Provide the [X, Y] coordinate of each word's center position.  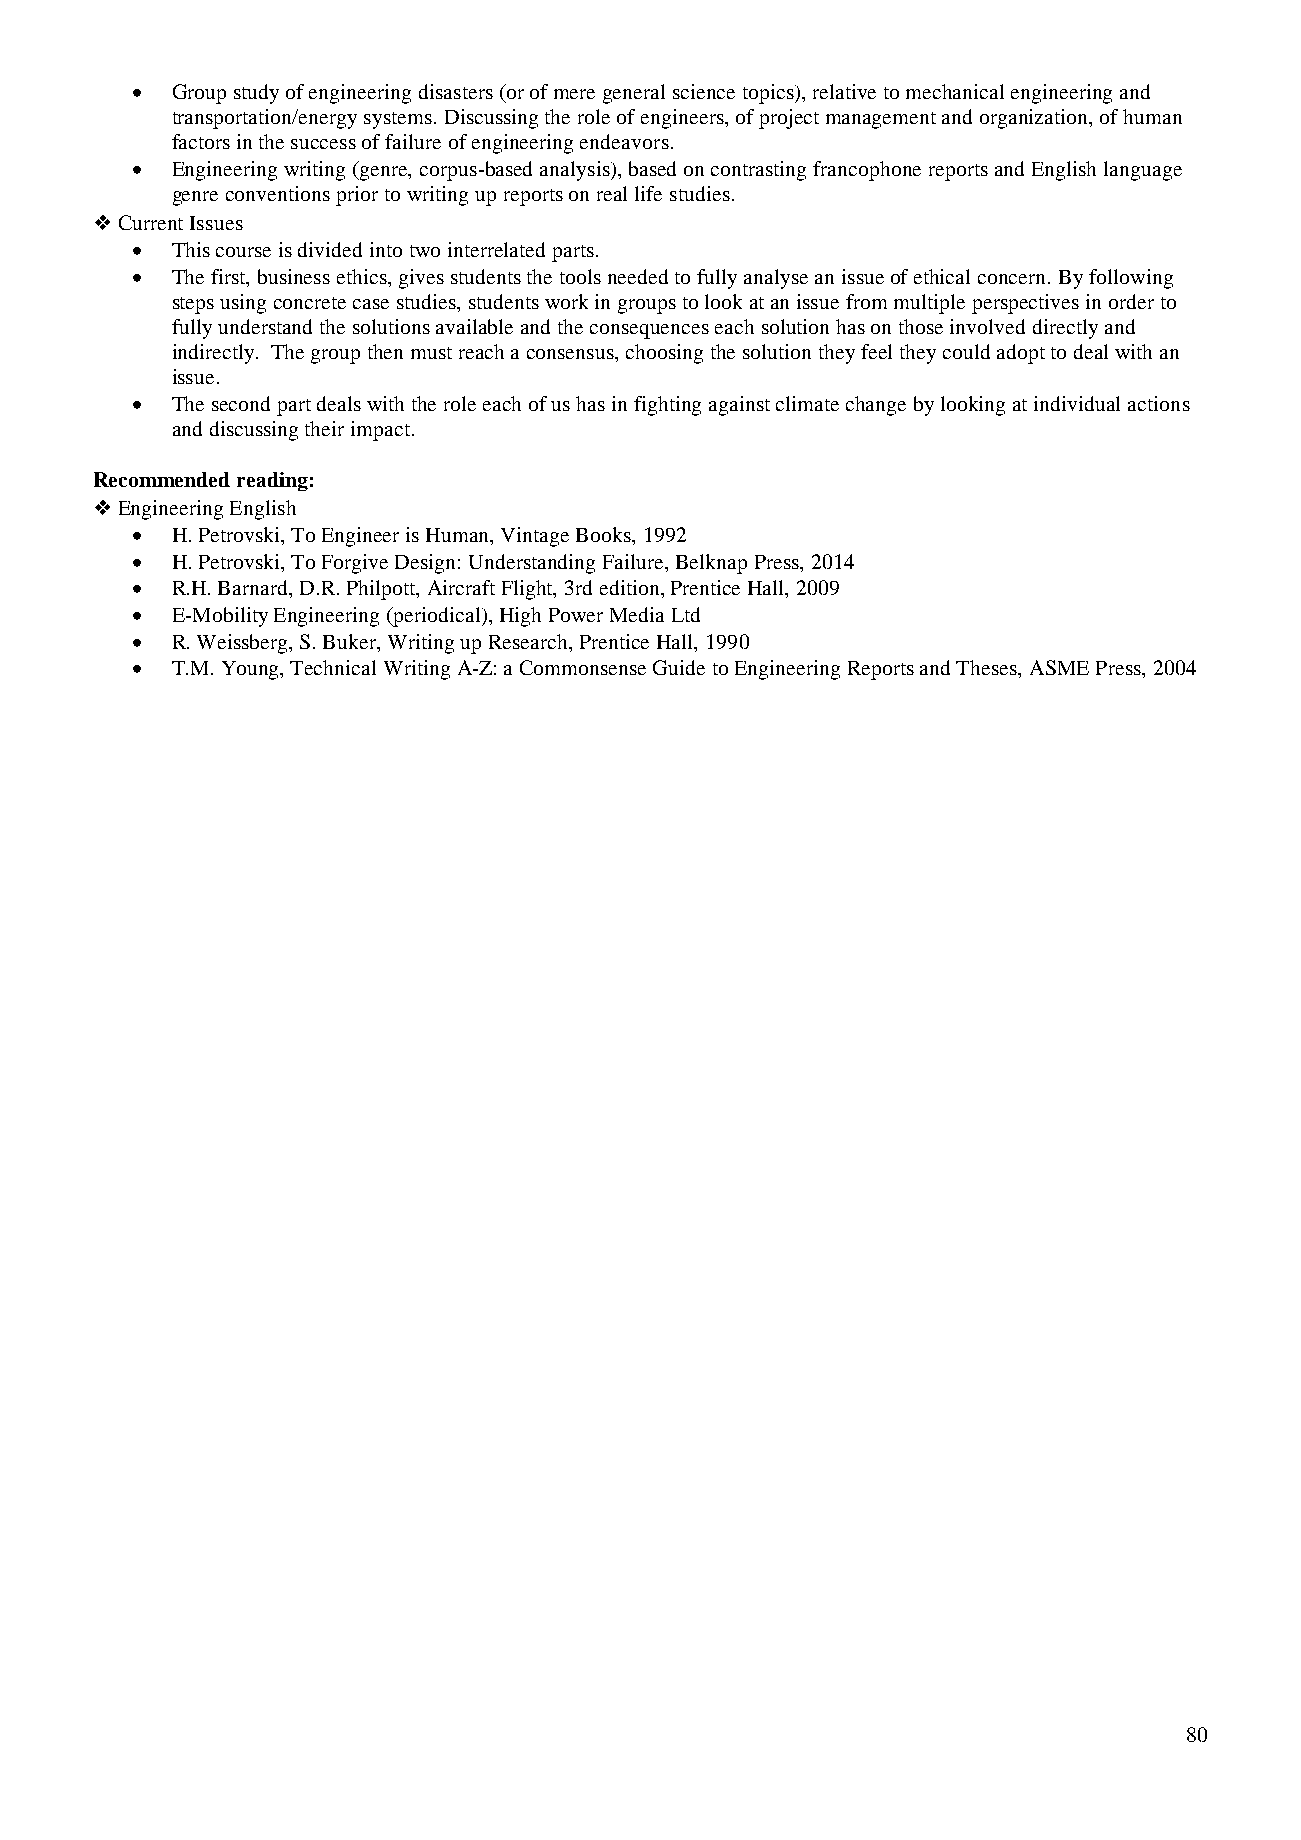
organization [1035, 119]
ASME [1059, 667]
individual [1077, 403]
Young [252, 670]
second [241, 403]
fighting [667, 406]
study [256, 94]
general [634, 94]
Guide [679, 667]
